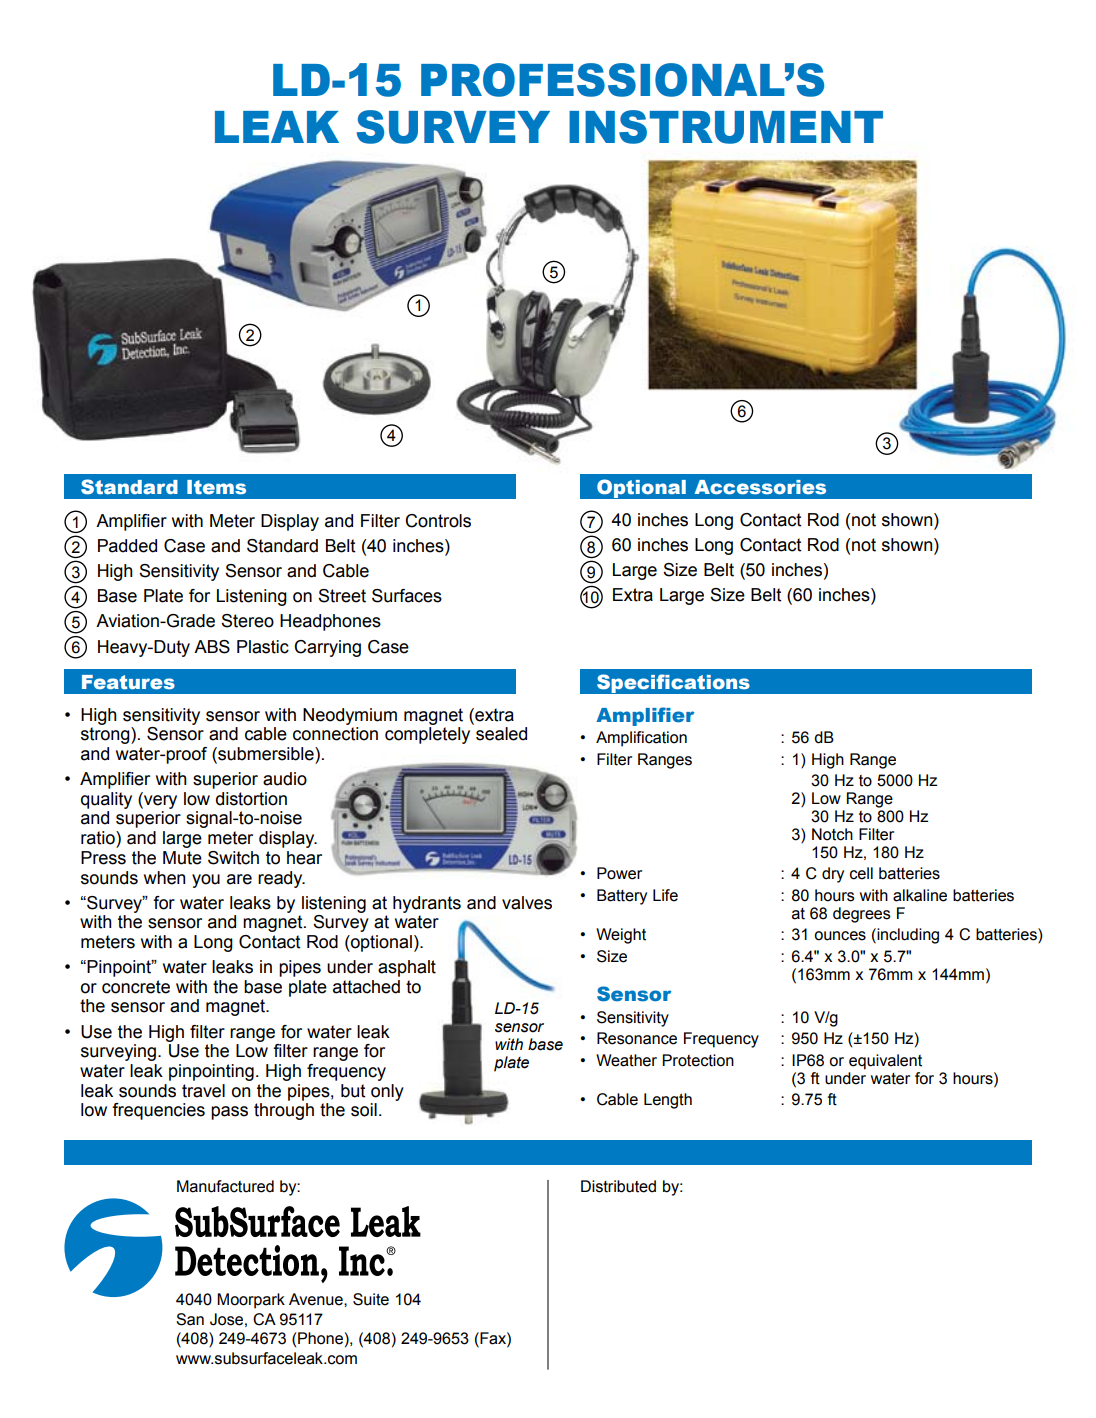  Describe the element at coordinates (190, 1319) in the screenshot. I see `San` at that location.
